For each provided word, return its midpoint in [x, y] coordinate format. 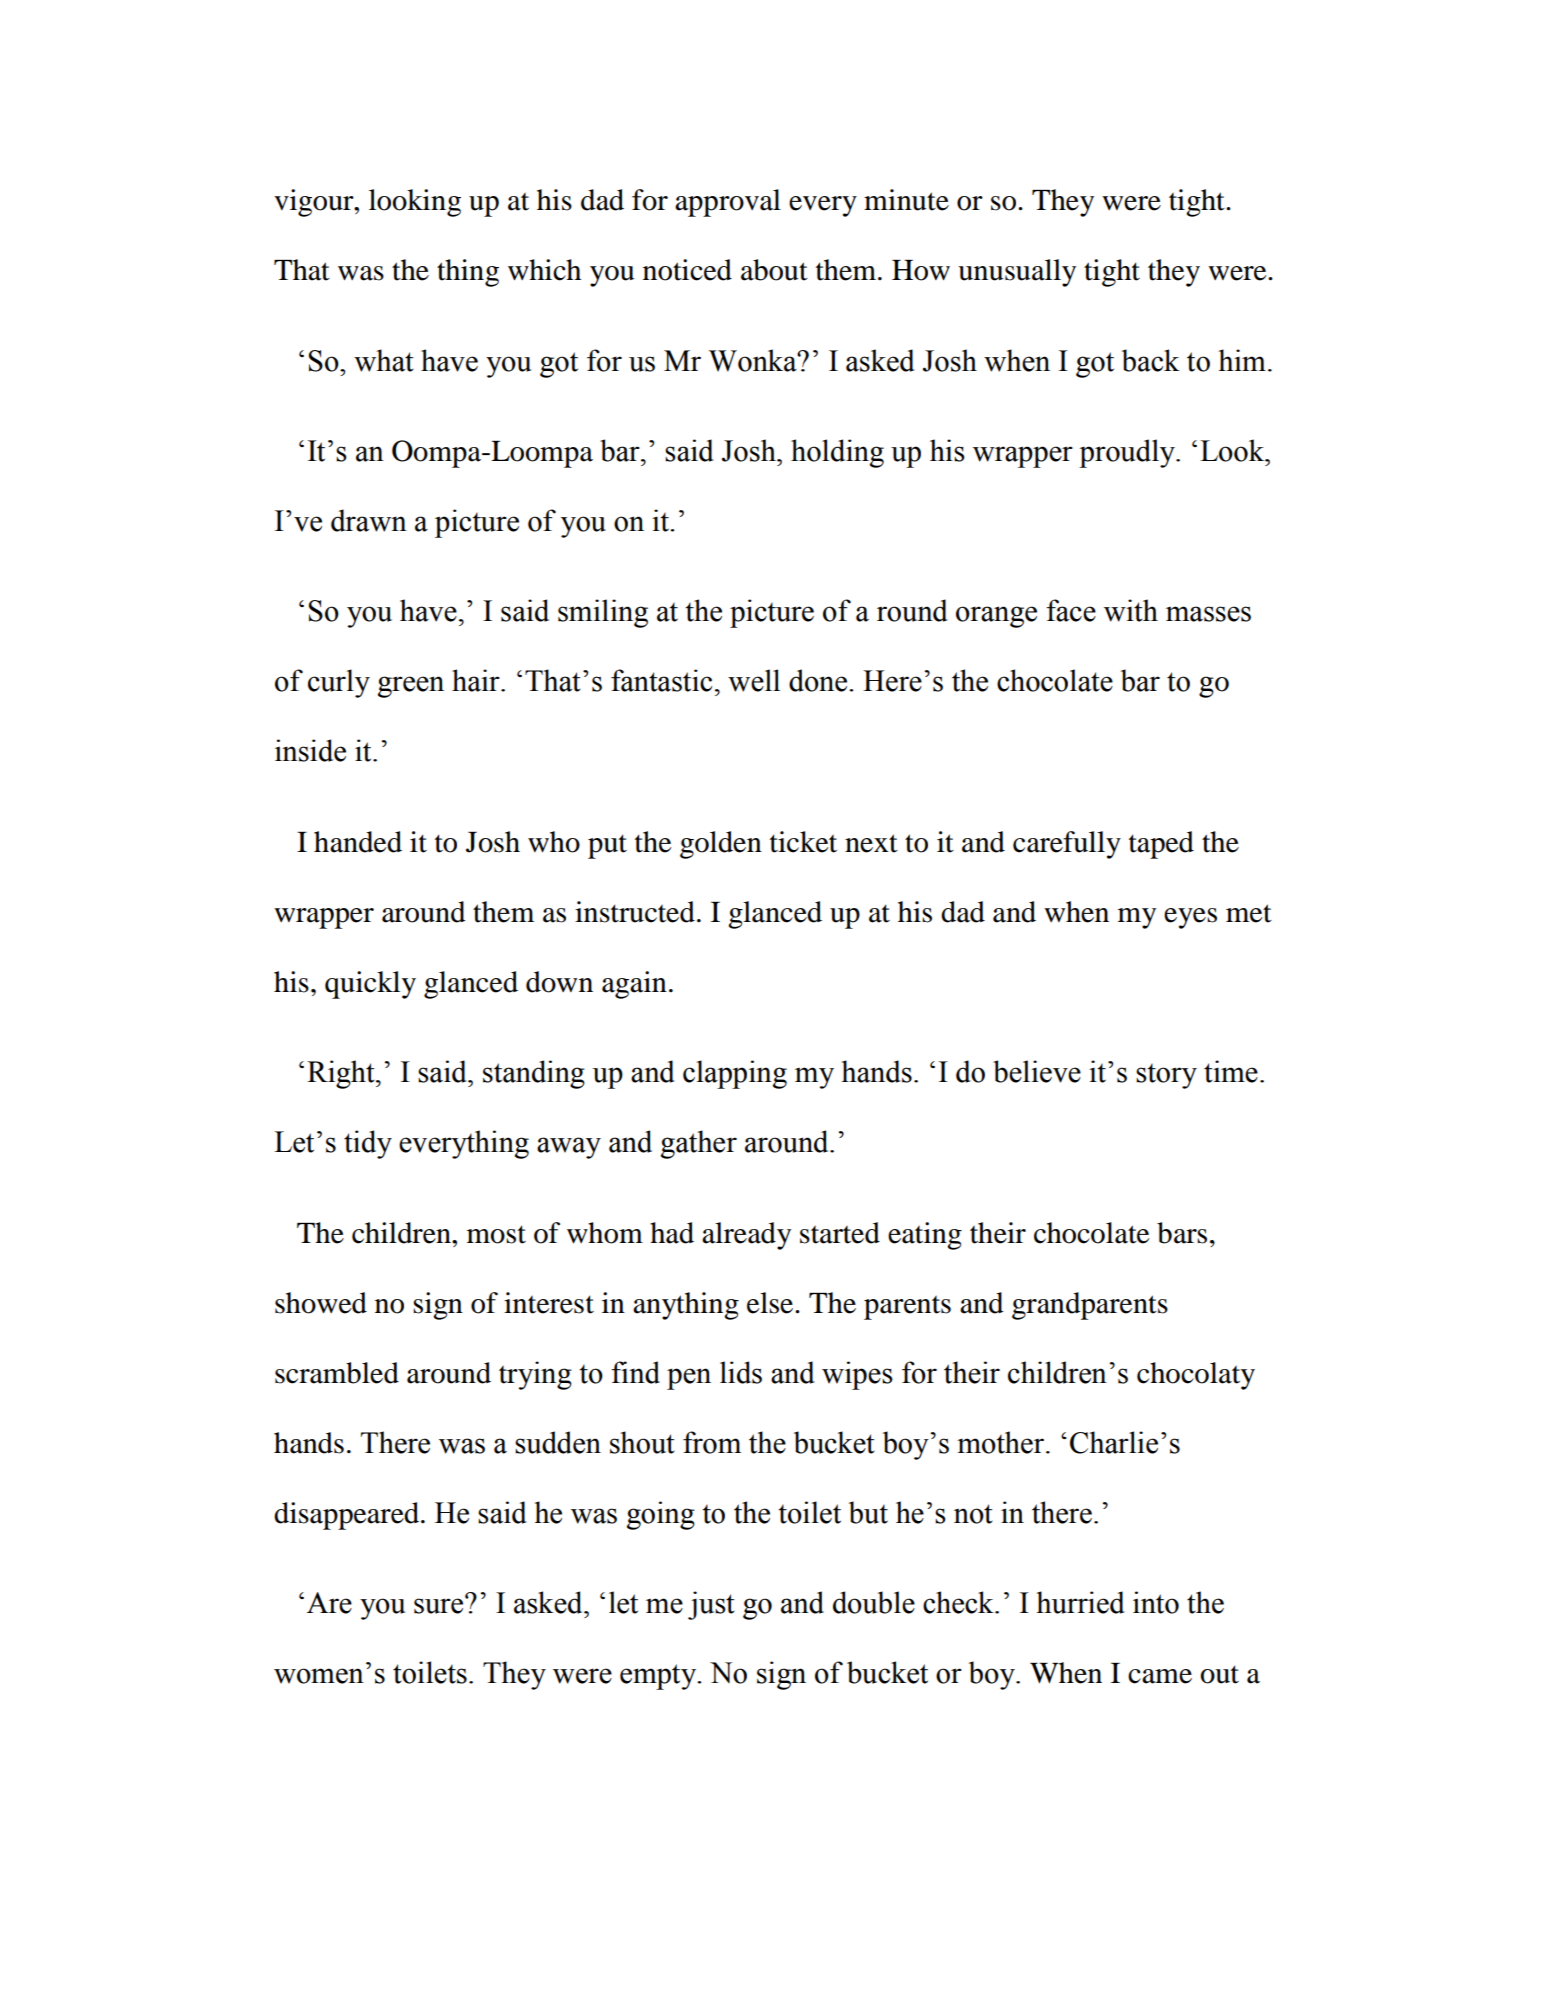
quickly [370, 985]
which [544, 270]
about [774, 270]
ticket [803, 842]
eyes [1190, 918]
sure [440, 1605]
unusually [1017, 273]
